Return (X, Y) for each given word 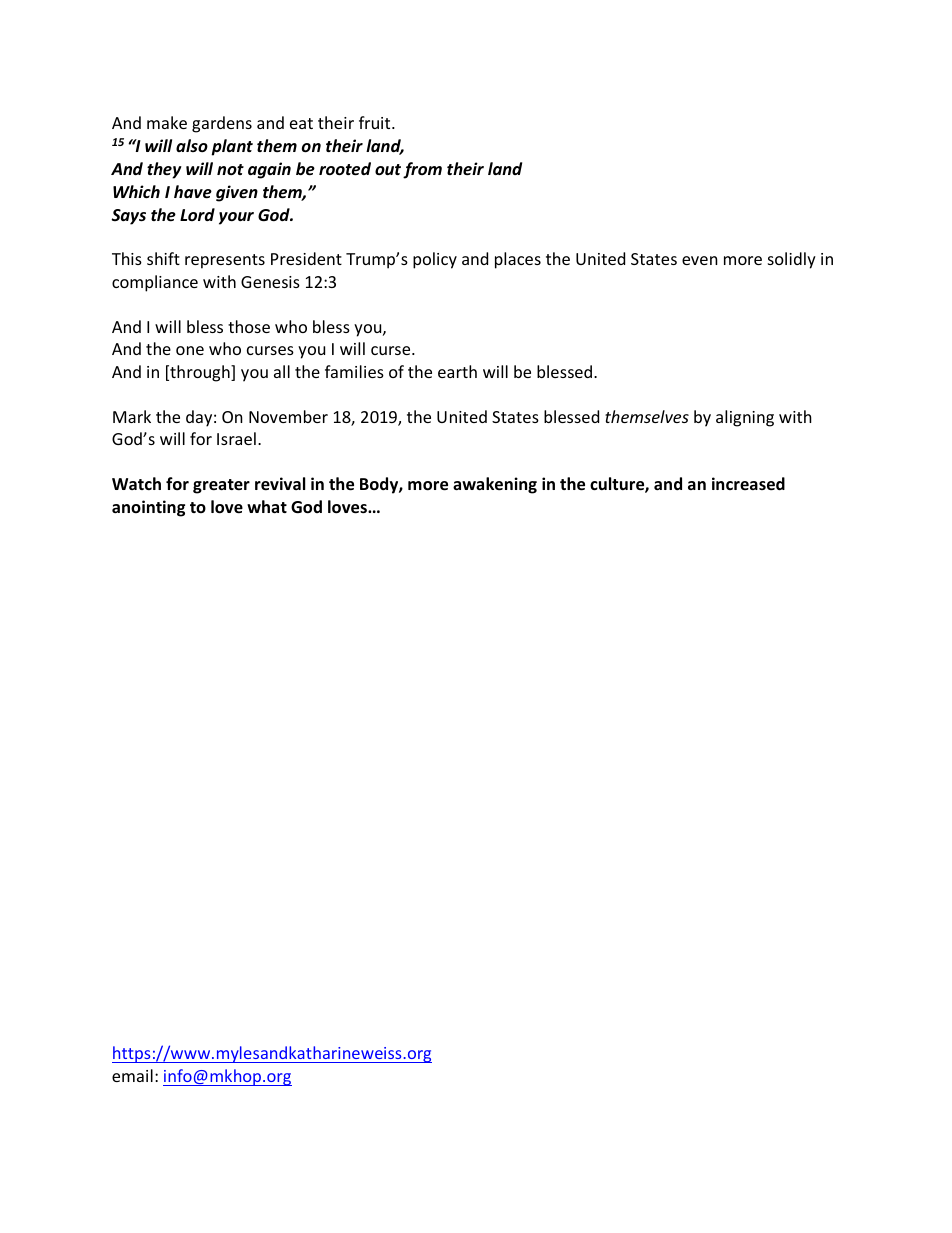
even (700, 260)
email (132, 1075)
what (267, 506)
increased (748, 484)
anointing (148, 508)
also (192, 145)
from (422, 170)
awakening (495, 485)
